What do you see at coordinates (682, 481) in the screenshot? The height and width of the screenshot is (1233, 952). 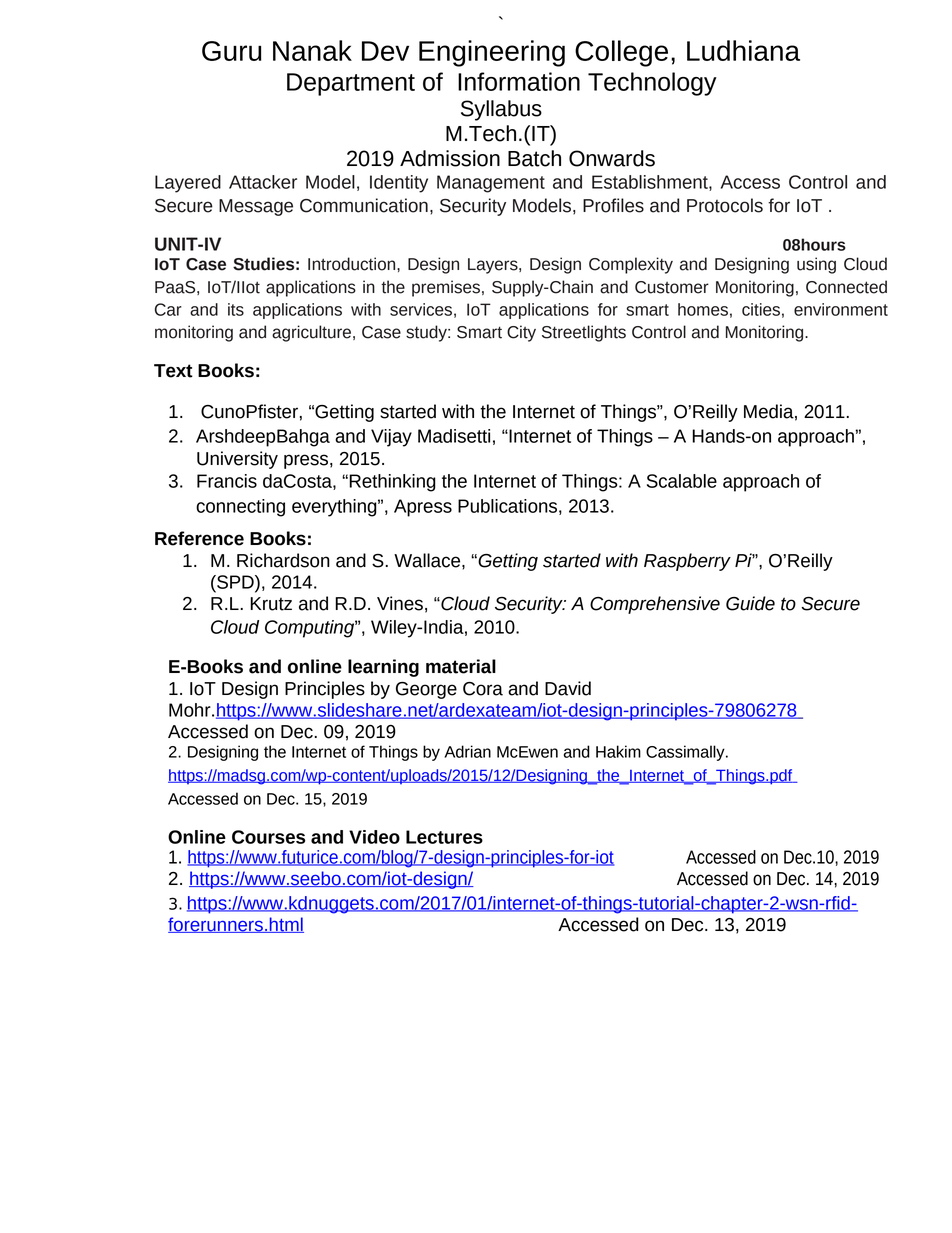 I see `Scalable` at bounding box center [682, 481].
